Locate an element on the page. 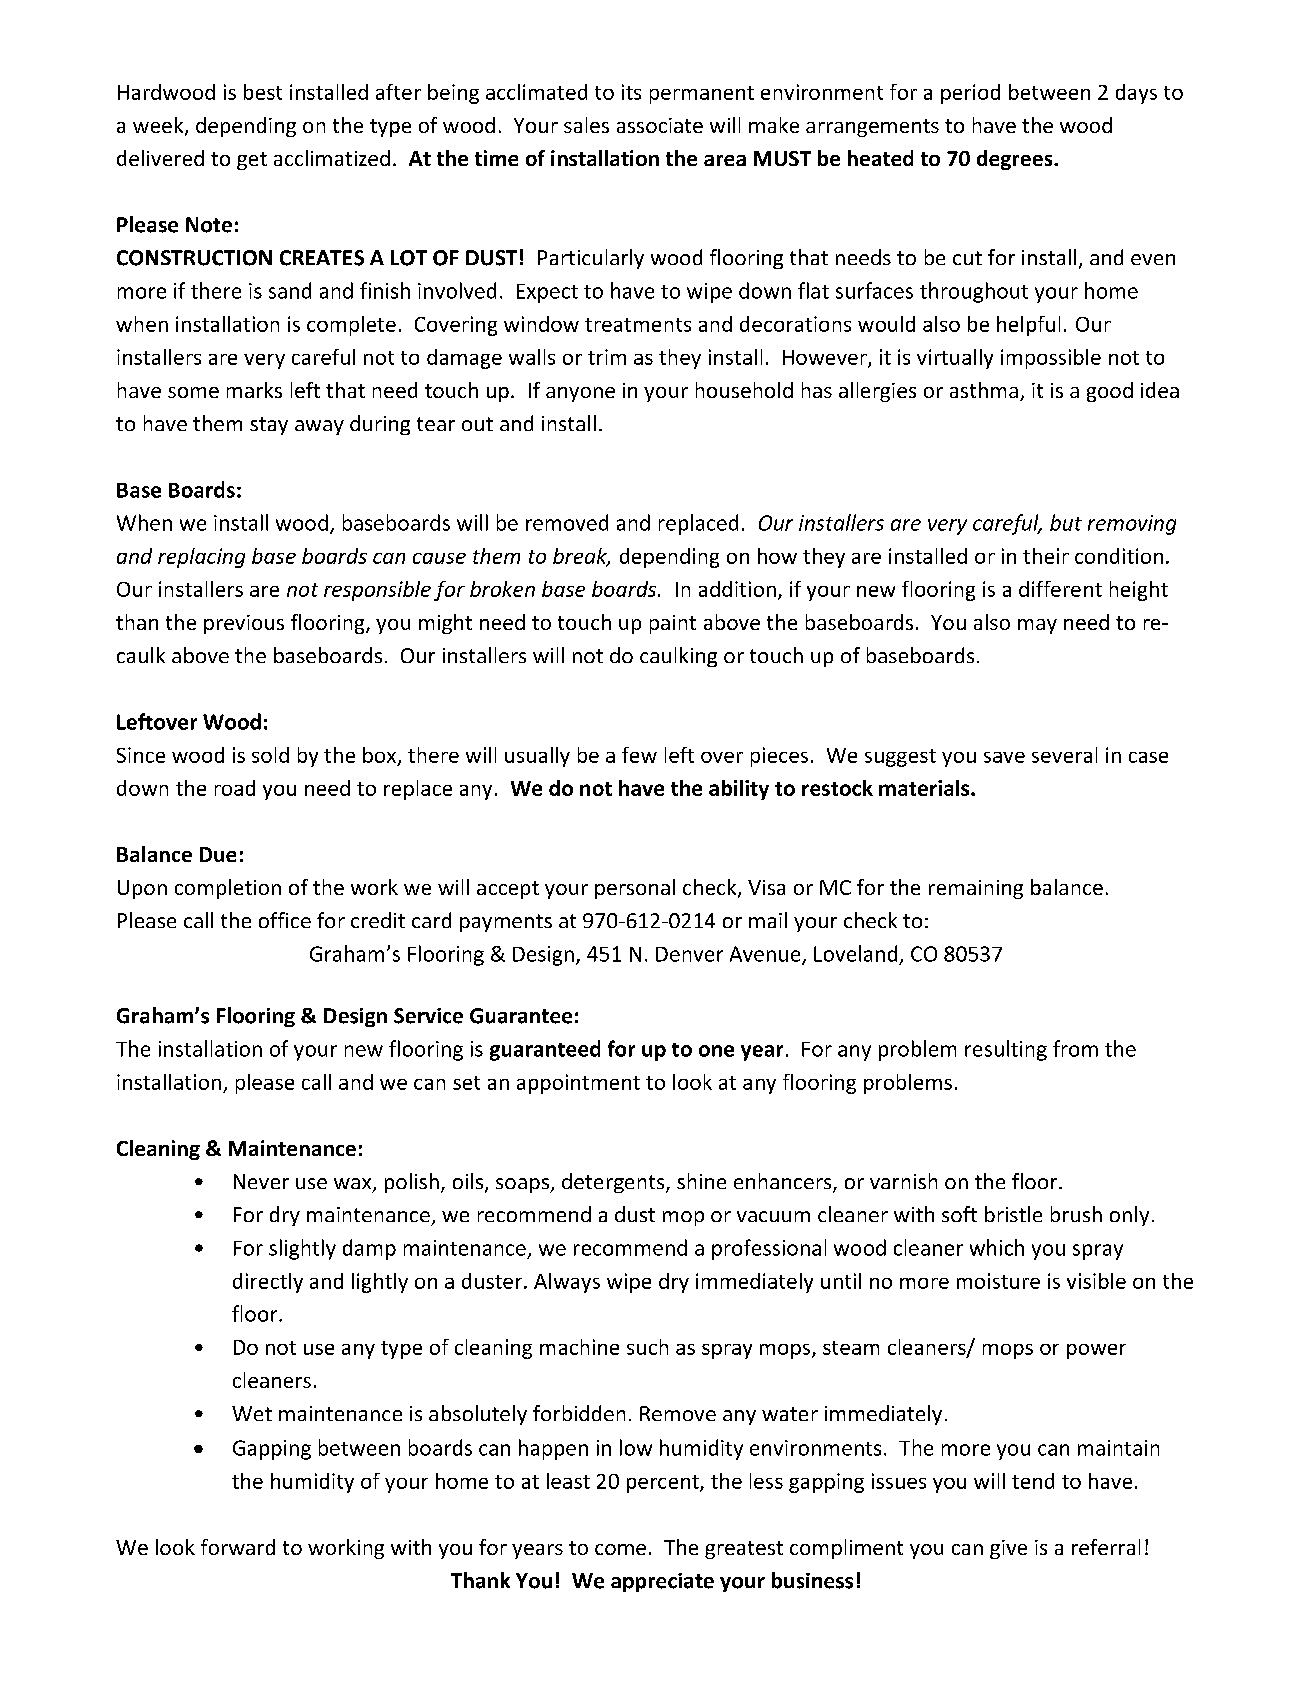  forward is located at coordinates (238, 1547).
